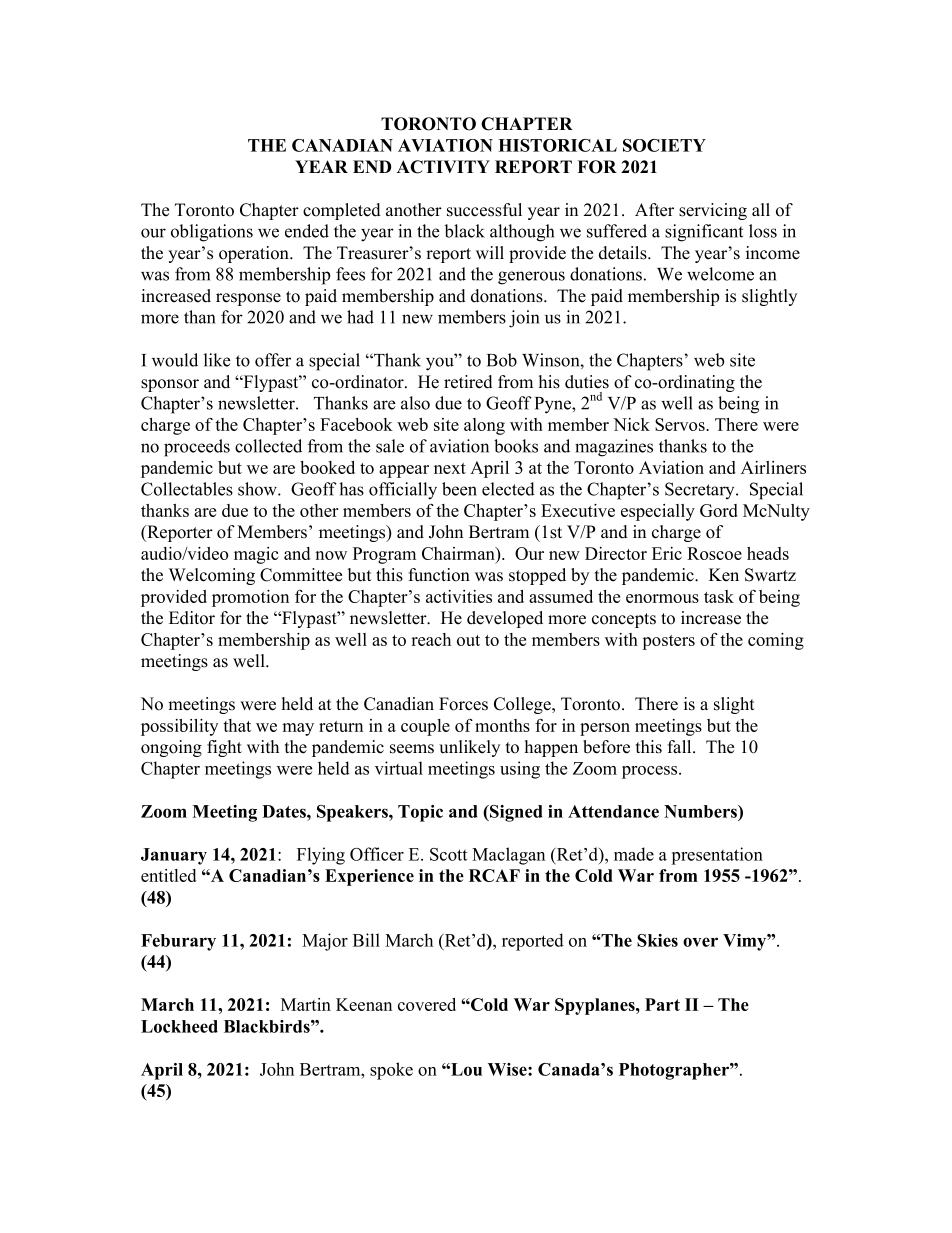  I want to click on Lockheed, so click(179, 1026).
